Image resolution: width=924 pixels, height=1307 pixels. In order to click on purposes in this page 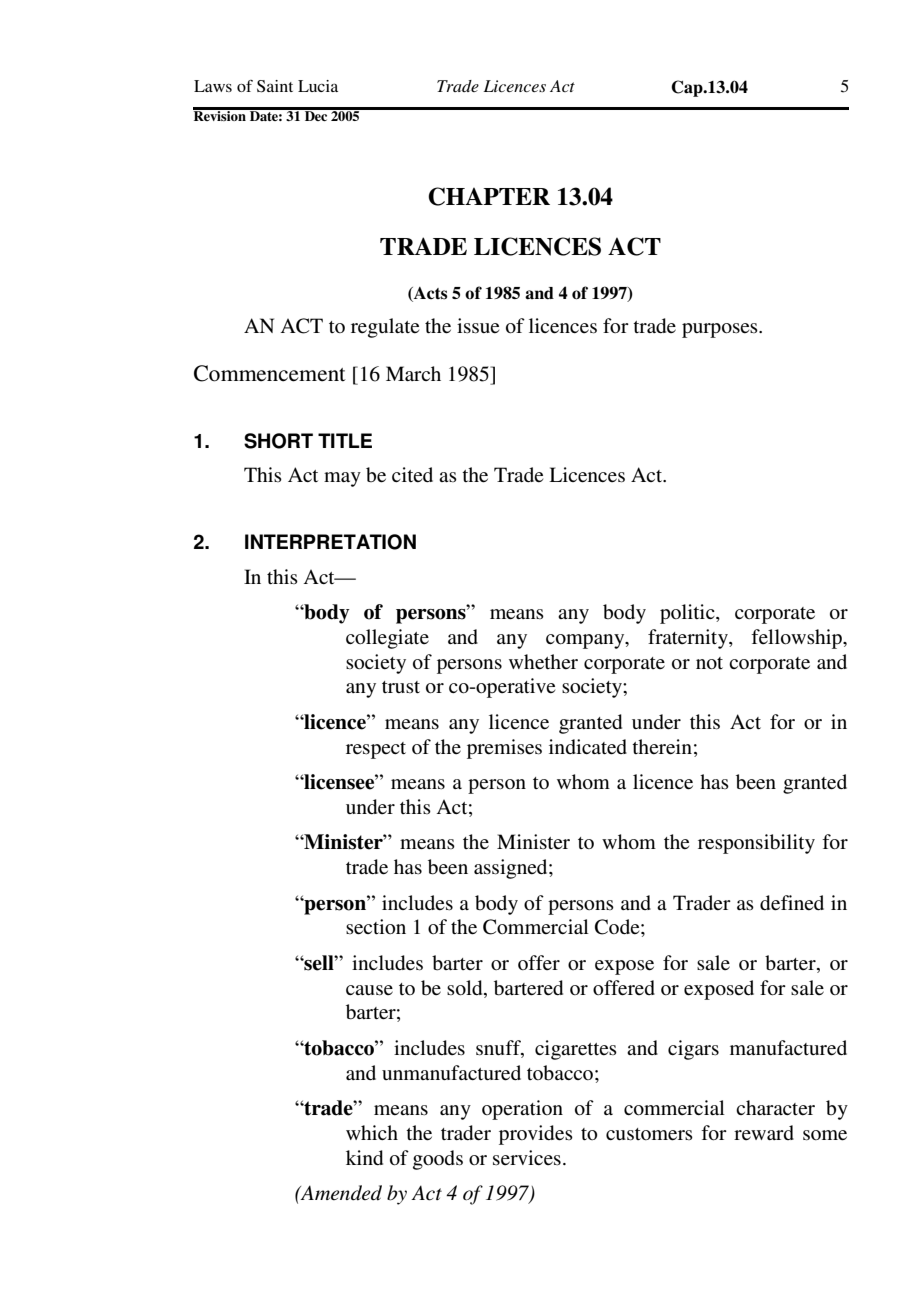, I will do `click(721, 330)`.
